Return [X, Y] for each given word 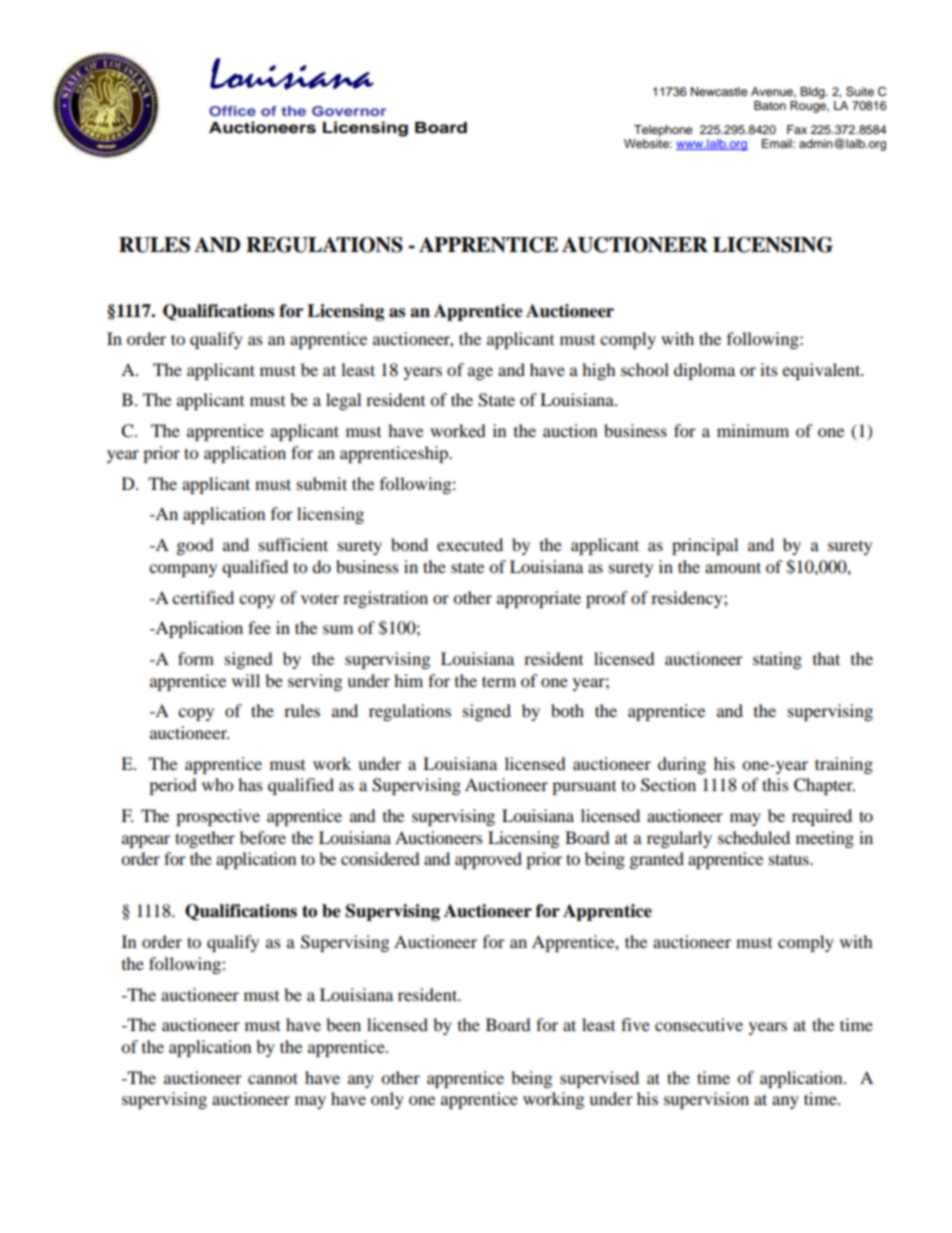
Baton [770, 105]
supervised [599, 1079]
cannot [273, 1078]
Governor [349, 111]
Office [232, 111]
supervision [706, 1100]
